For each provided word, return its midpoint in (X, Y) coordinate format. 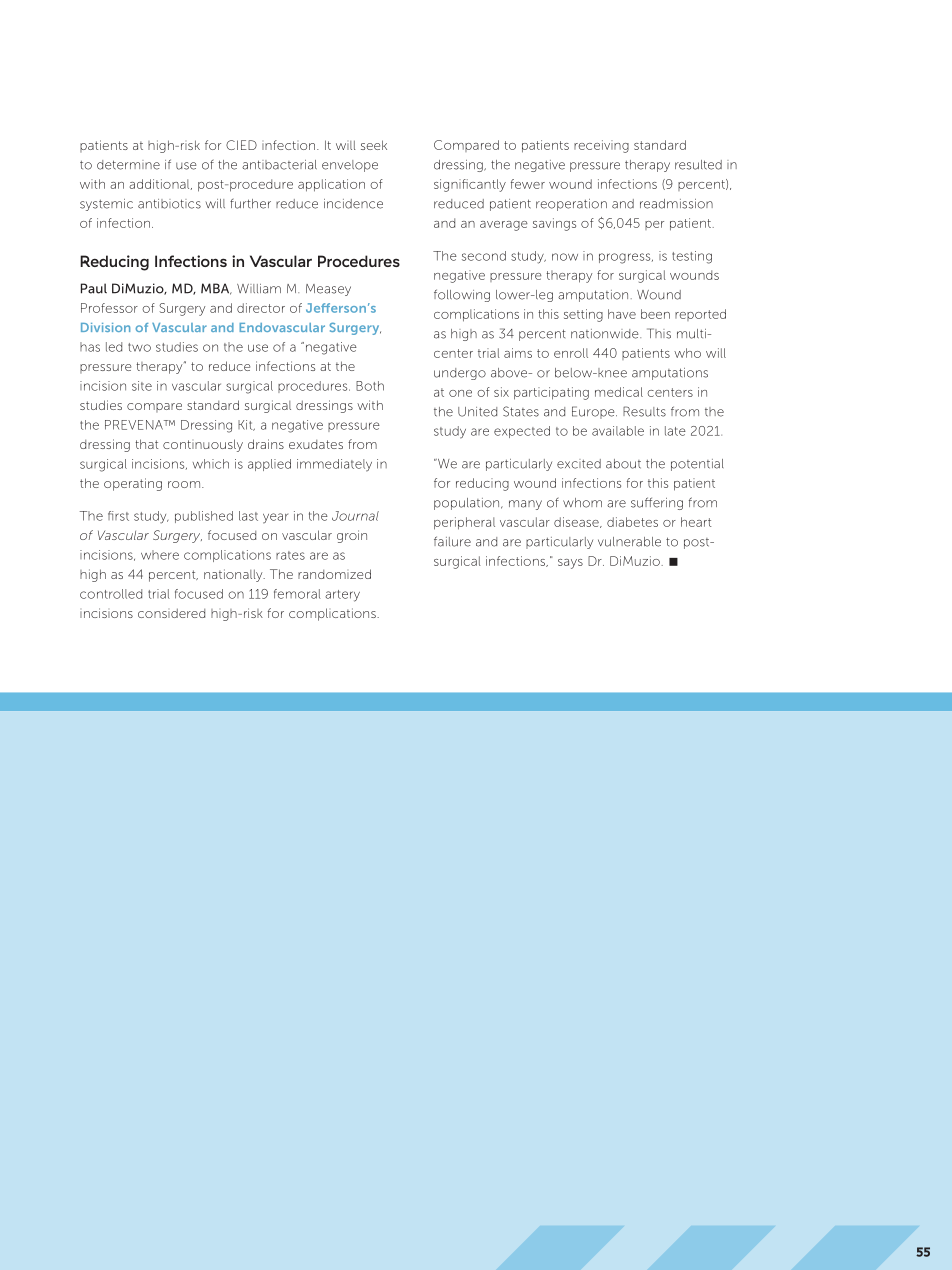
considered (171, 613)
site (142, 386)
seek (374, 145)
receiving (601, 146)
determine (128, 165)
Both (370, 386)
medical (619, 392)
